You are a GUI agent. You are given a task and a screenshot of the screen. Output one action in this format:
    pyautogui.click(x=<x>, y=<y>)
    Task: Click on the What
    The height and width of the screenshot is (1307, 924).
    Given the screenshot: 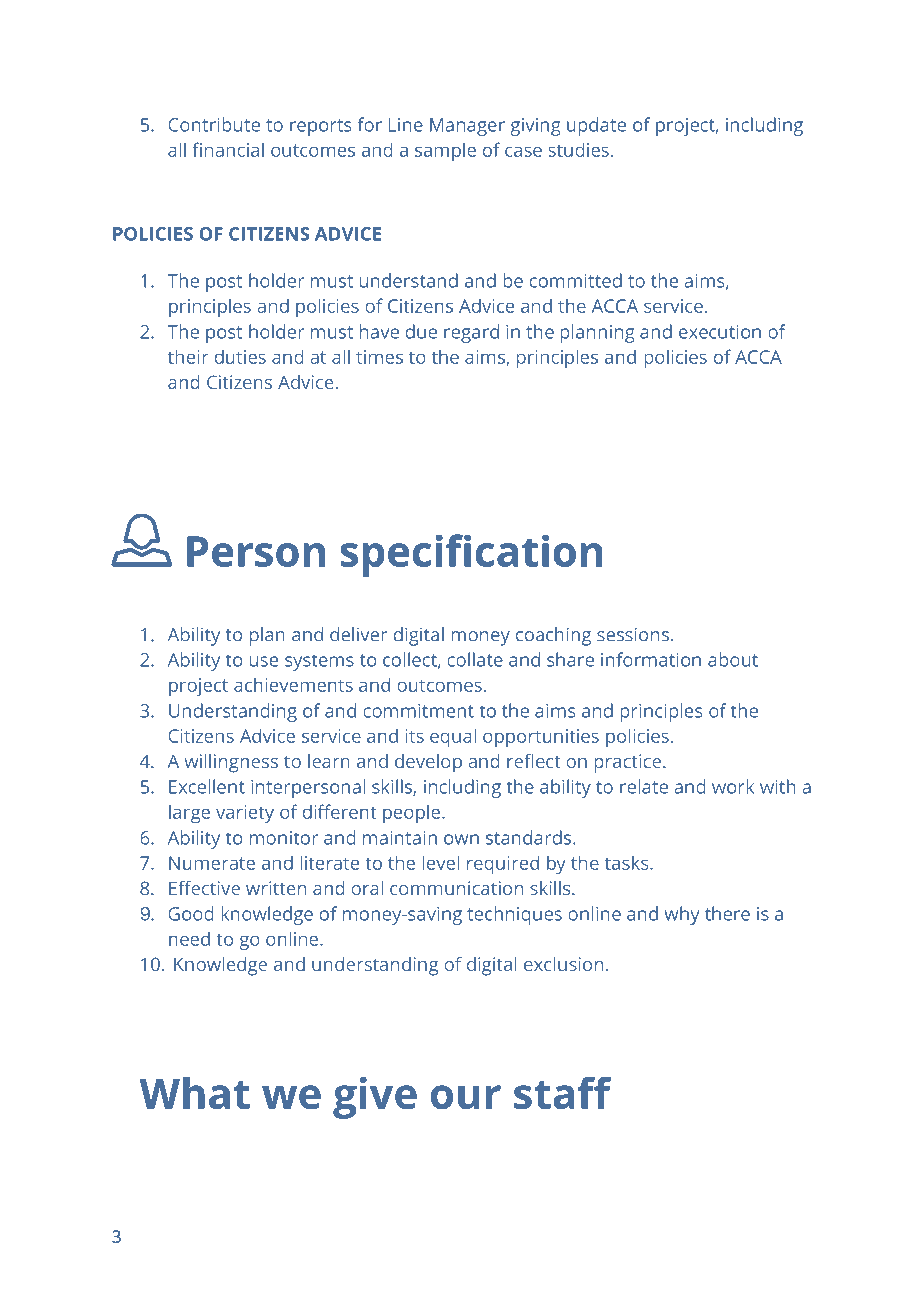 What is the action you would take?
    pyautogui.click(x=194, y=1093)
